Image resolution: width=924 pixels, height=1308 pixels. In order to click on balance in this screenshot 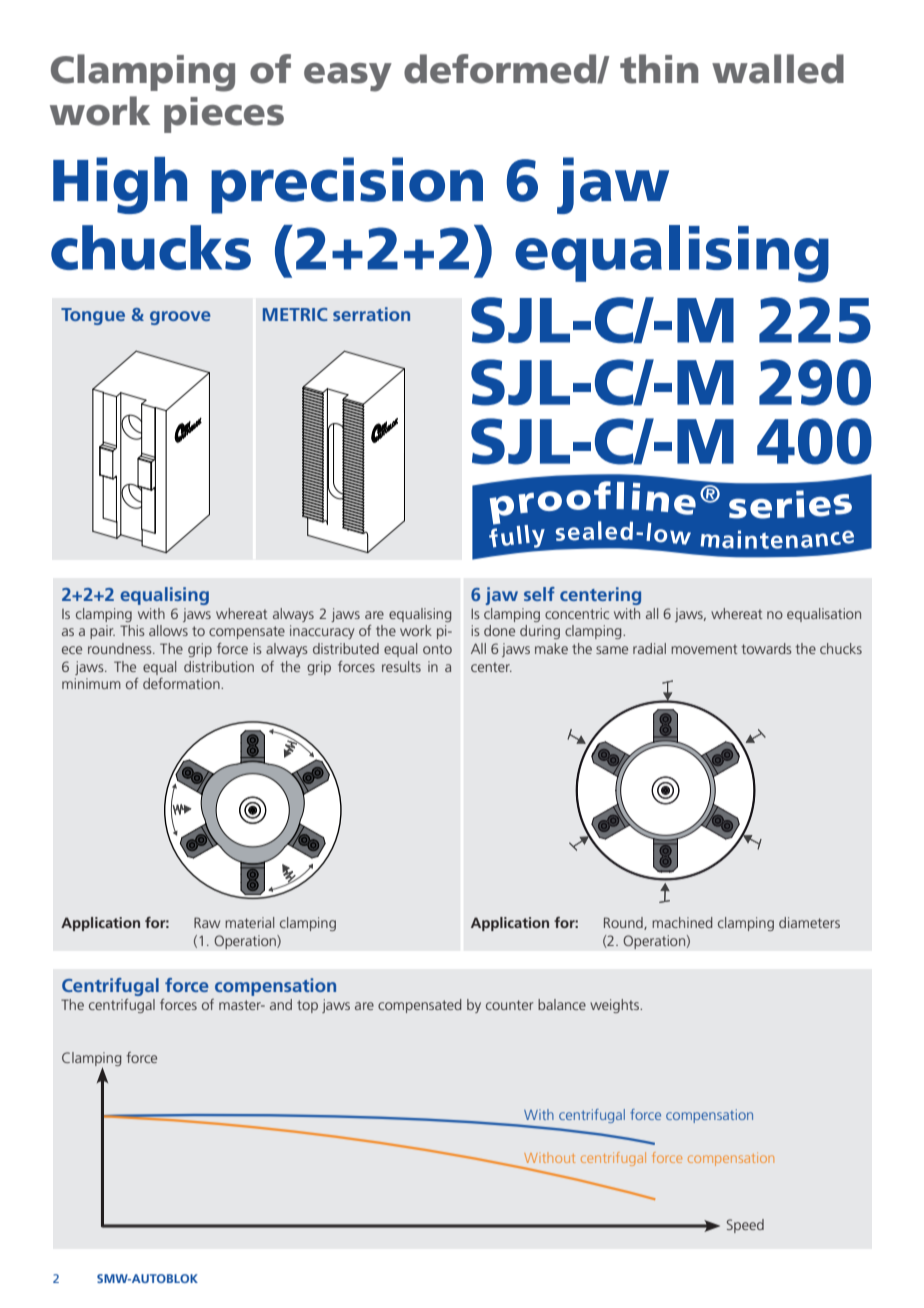, I will do `click(562, 1004)`.
